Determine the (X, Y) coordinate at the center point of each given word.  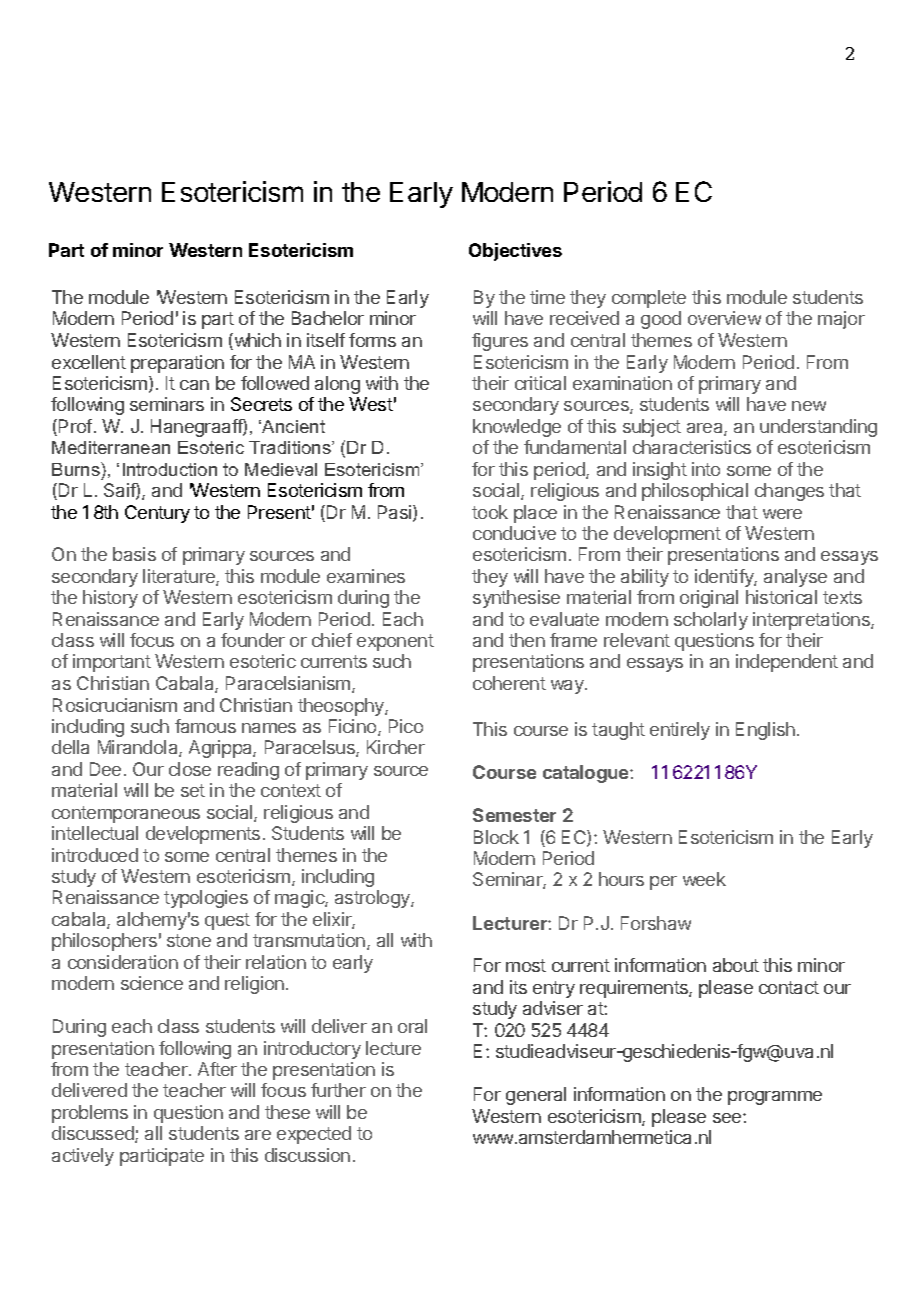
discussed (94, 1134)
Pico (406, 726)
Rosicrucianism (115, 705)
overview (724, 318)
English (765, 731)
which (256, 341)
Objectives (515, 252)
